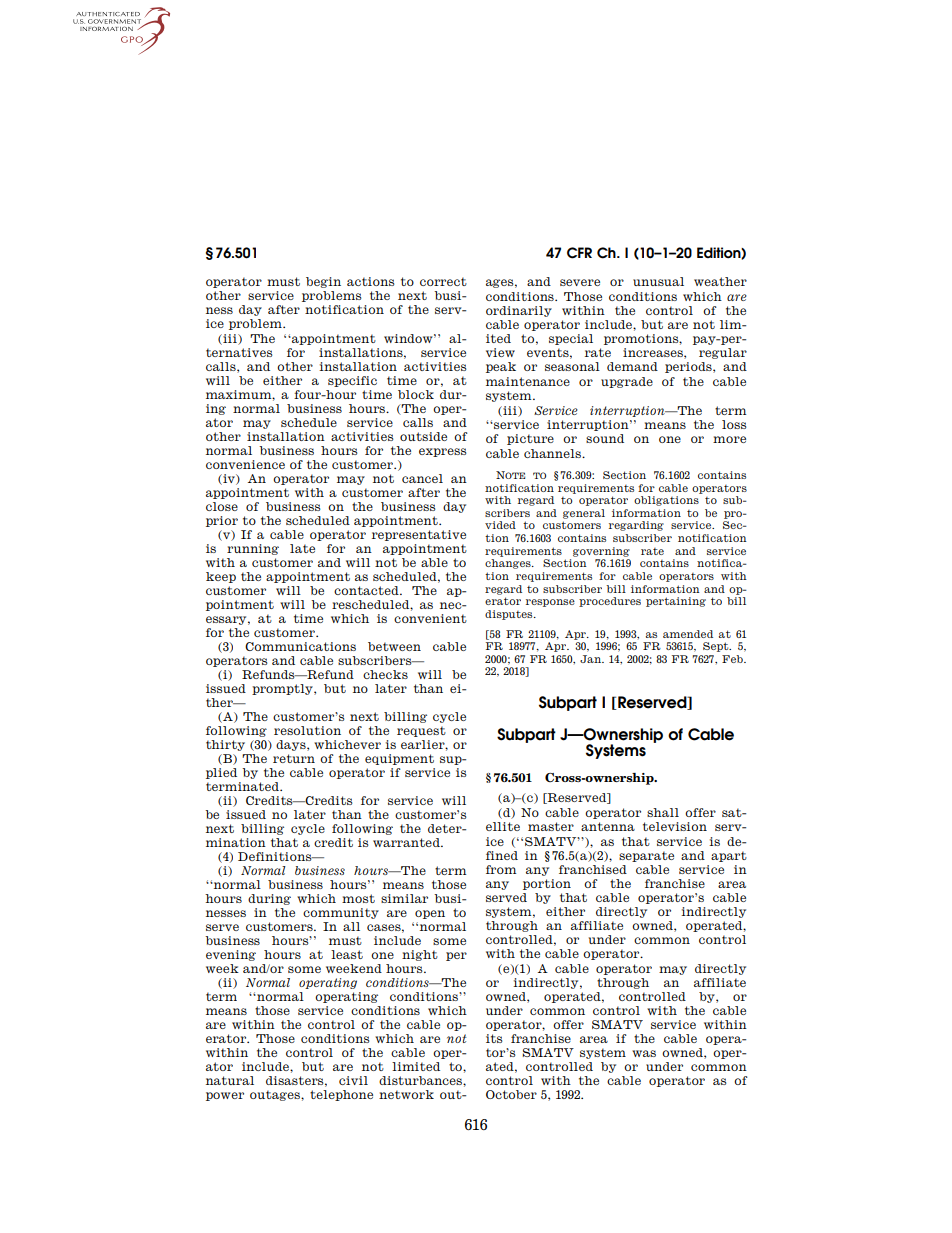 This page has height=1233, width=952. I want to click on was, so click(644, 1053).
